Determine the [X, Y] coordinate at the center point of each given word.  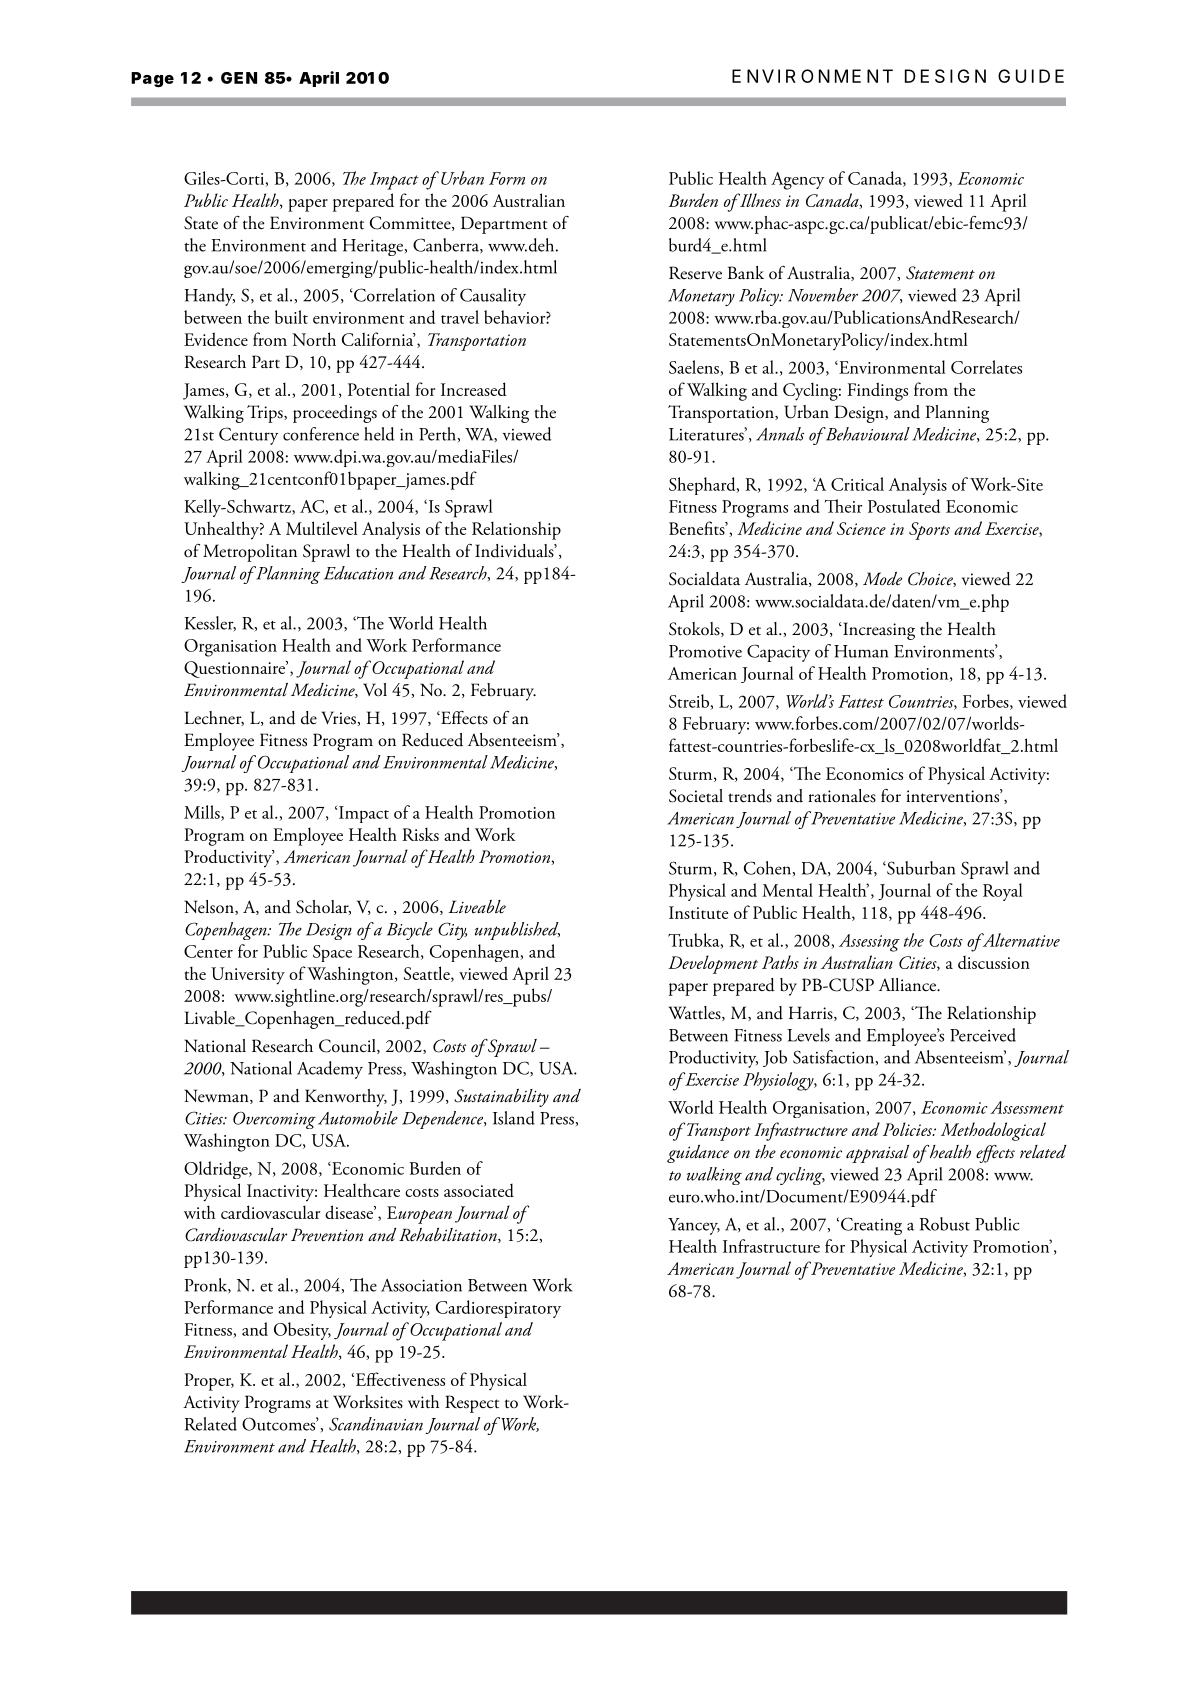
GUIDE [1031, 76]
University [248, 976]
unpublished [517, 931]
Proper [209, 1382]
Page [152, 79]
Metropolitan [250, 553]
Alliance [909, 985]
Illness [759, 200]
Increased [474, 389]
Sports [929, 531]
